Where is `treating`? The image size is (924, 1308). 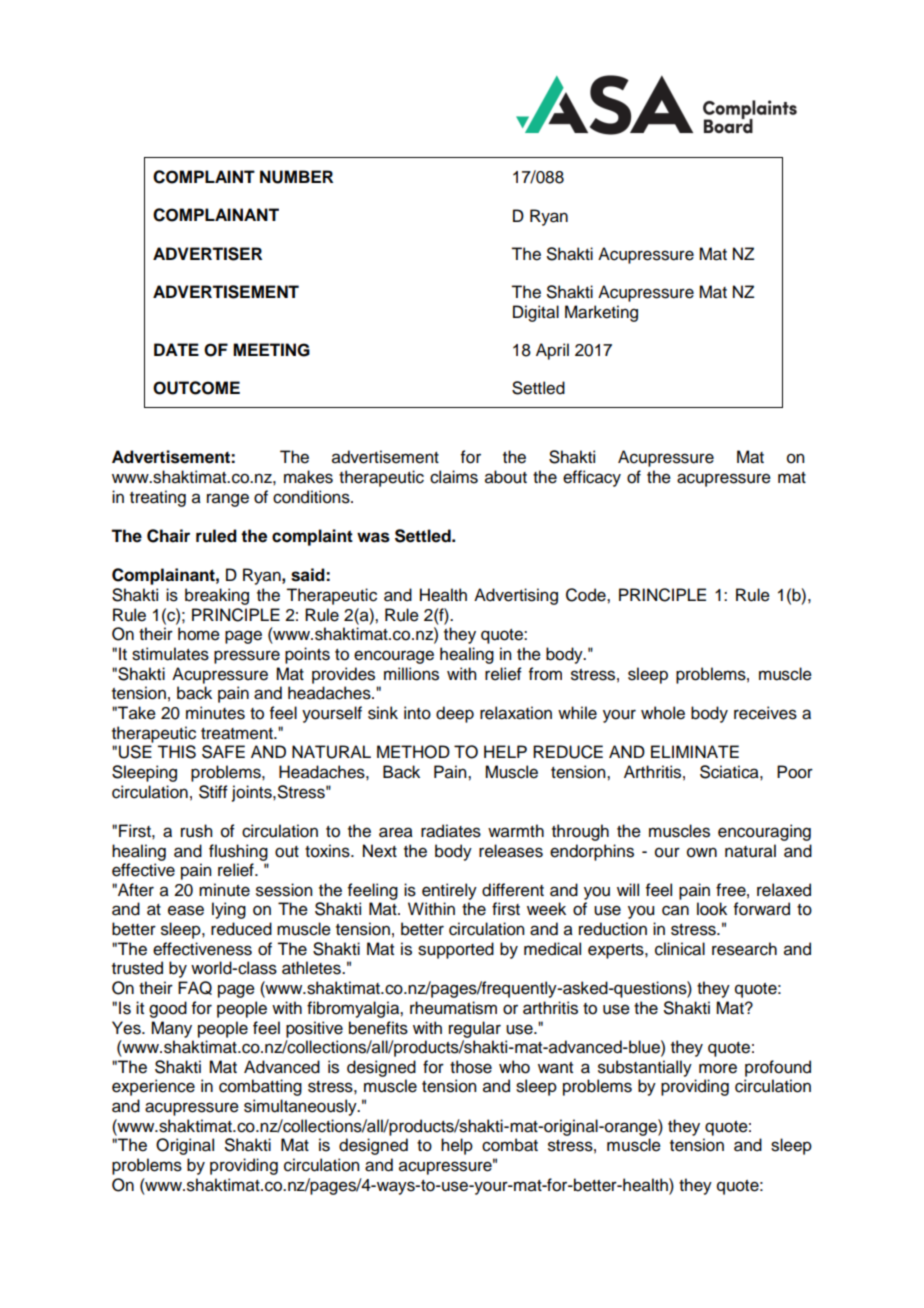
treating is located at coordinates (158, 498).
